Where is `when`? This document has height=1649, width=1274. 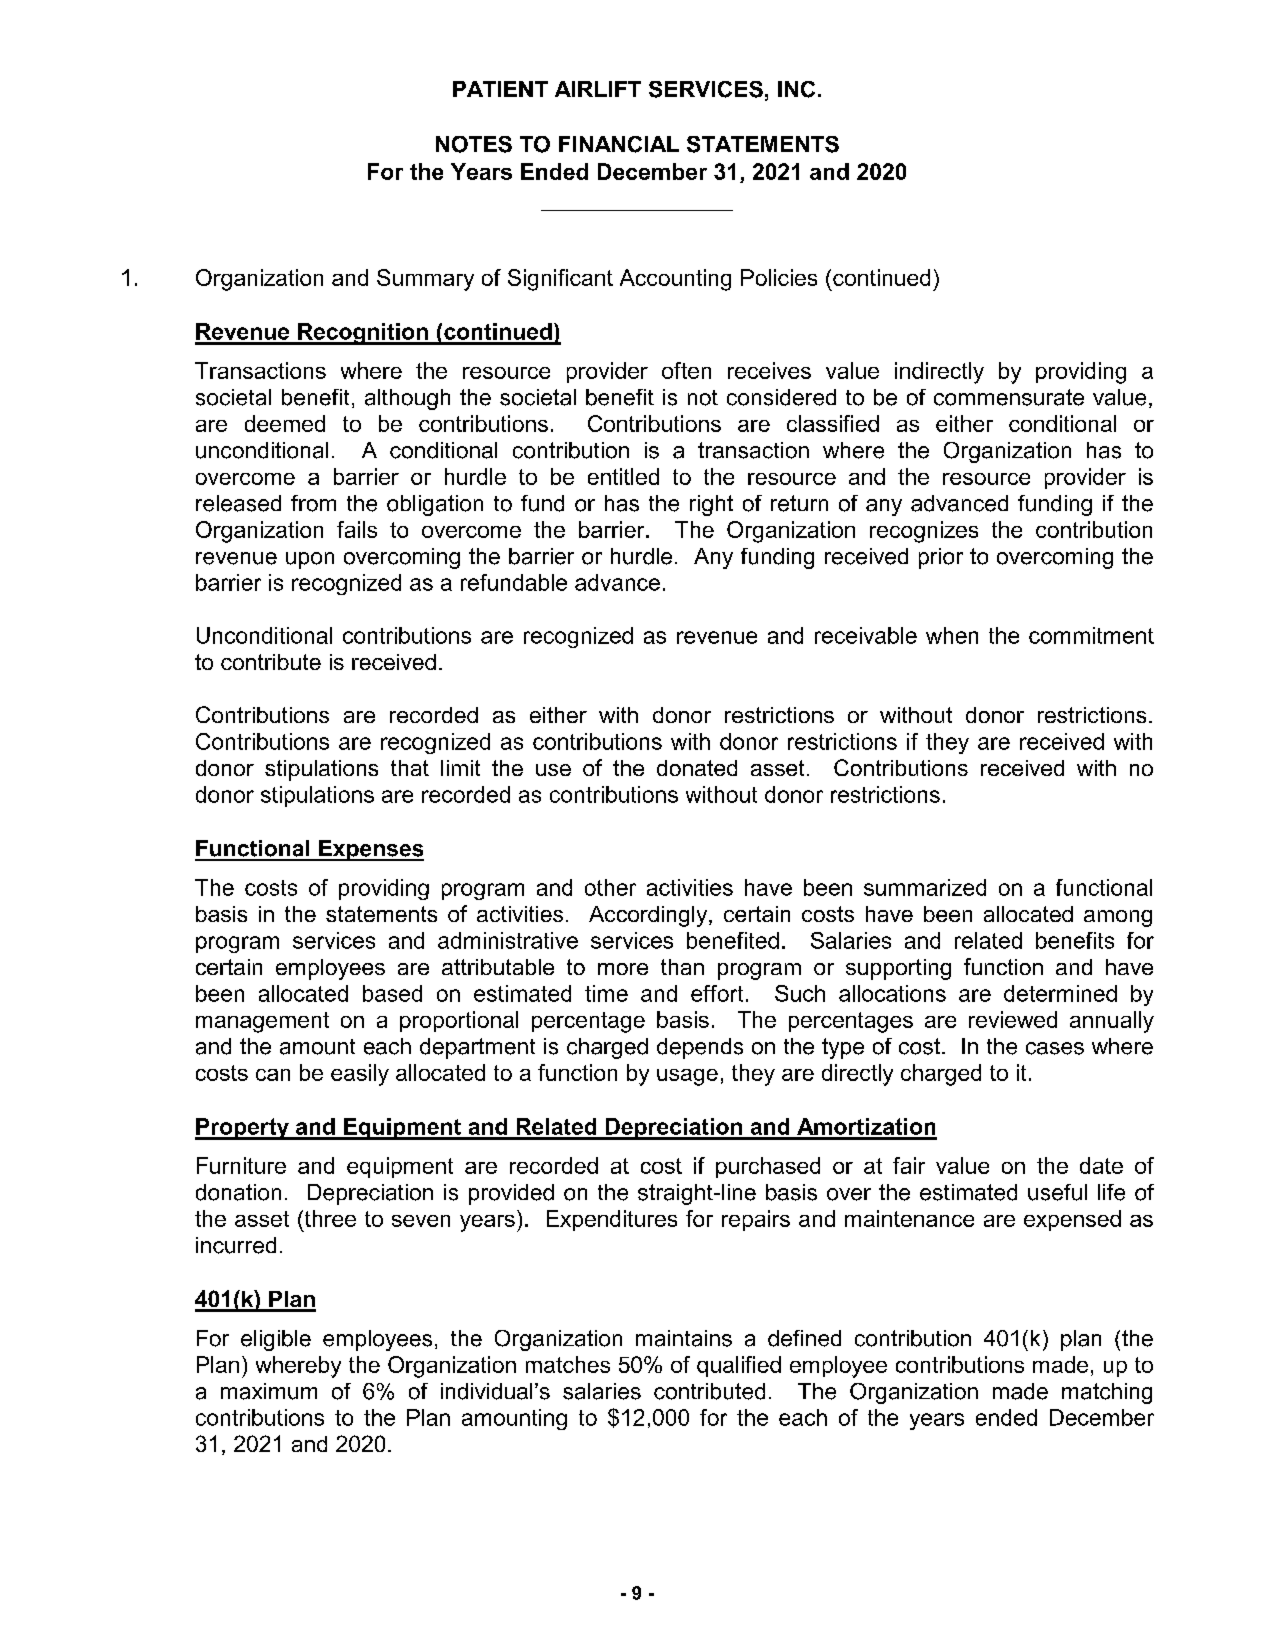 when is located at coordinates (952, 635).
